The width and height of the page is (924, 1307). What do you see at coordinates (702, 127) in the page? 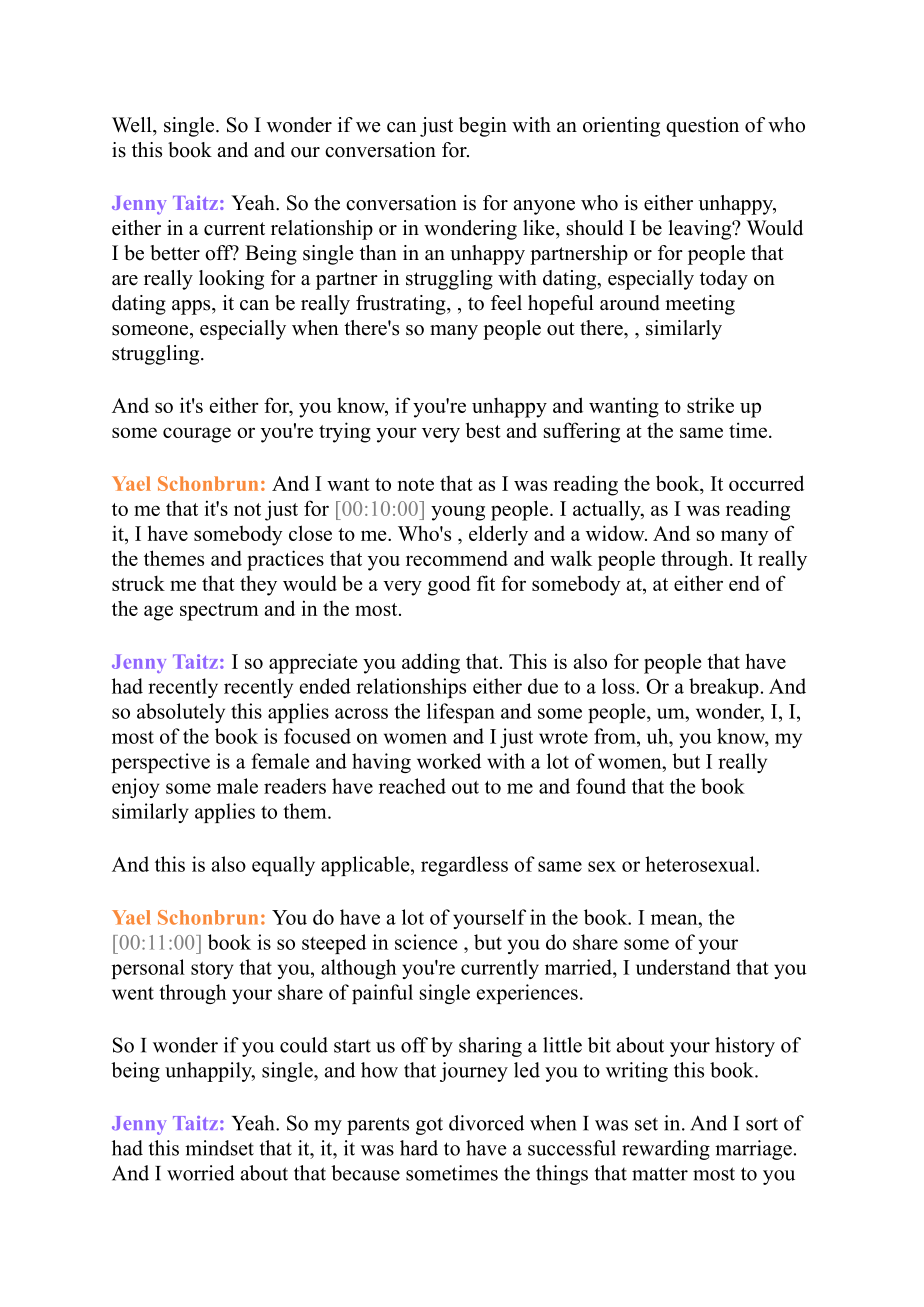
I see `question` at bounding box center [702, 127].
